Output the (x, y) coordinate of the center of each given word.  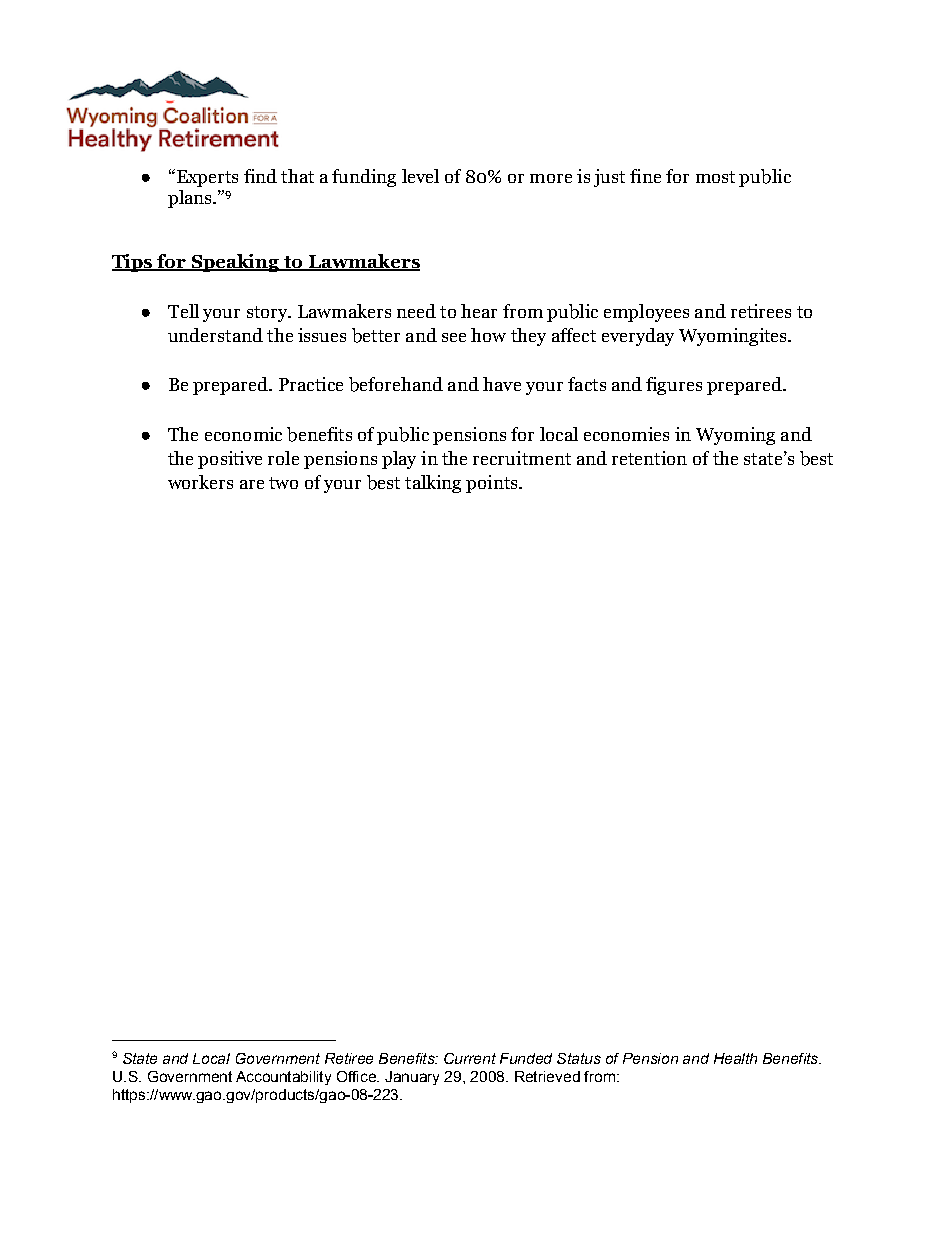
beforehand (396, 384)
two (283, 483)
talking (433, 484)
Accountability (283, 1078)
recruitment (522, 458)
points (493, 484)
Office (357, 1076)
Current (470, 1058)
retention (649, 458)
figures (674, 386)
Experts (206, 178)
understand (215, 335)
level (420, 176)
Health (735, 1058)
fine (645, 176)
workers (200, 482)
